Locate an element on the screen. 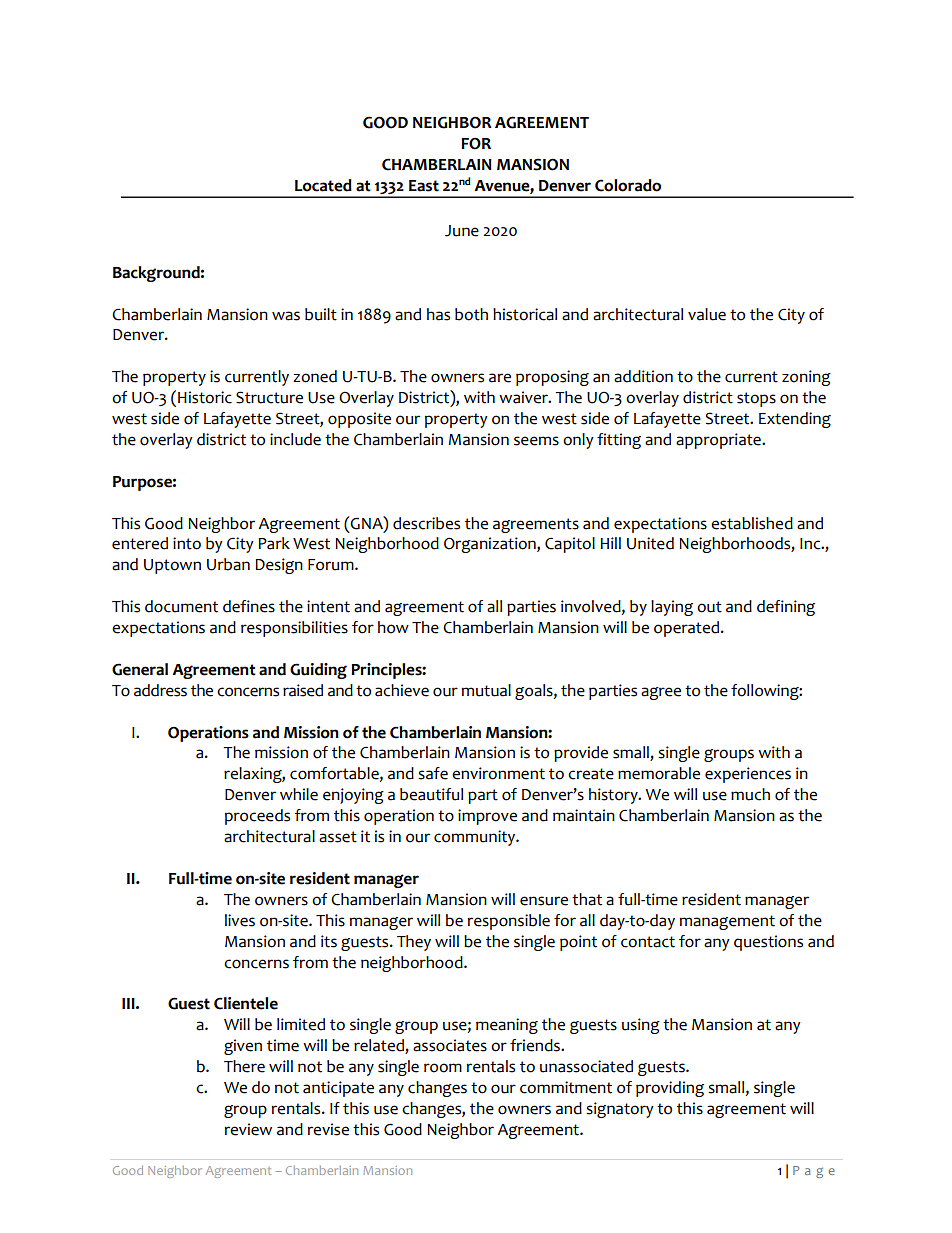 The height and width of the screenshot is (1233, 952). room is located at coordinates (443, 1068).
